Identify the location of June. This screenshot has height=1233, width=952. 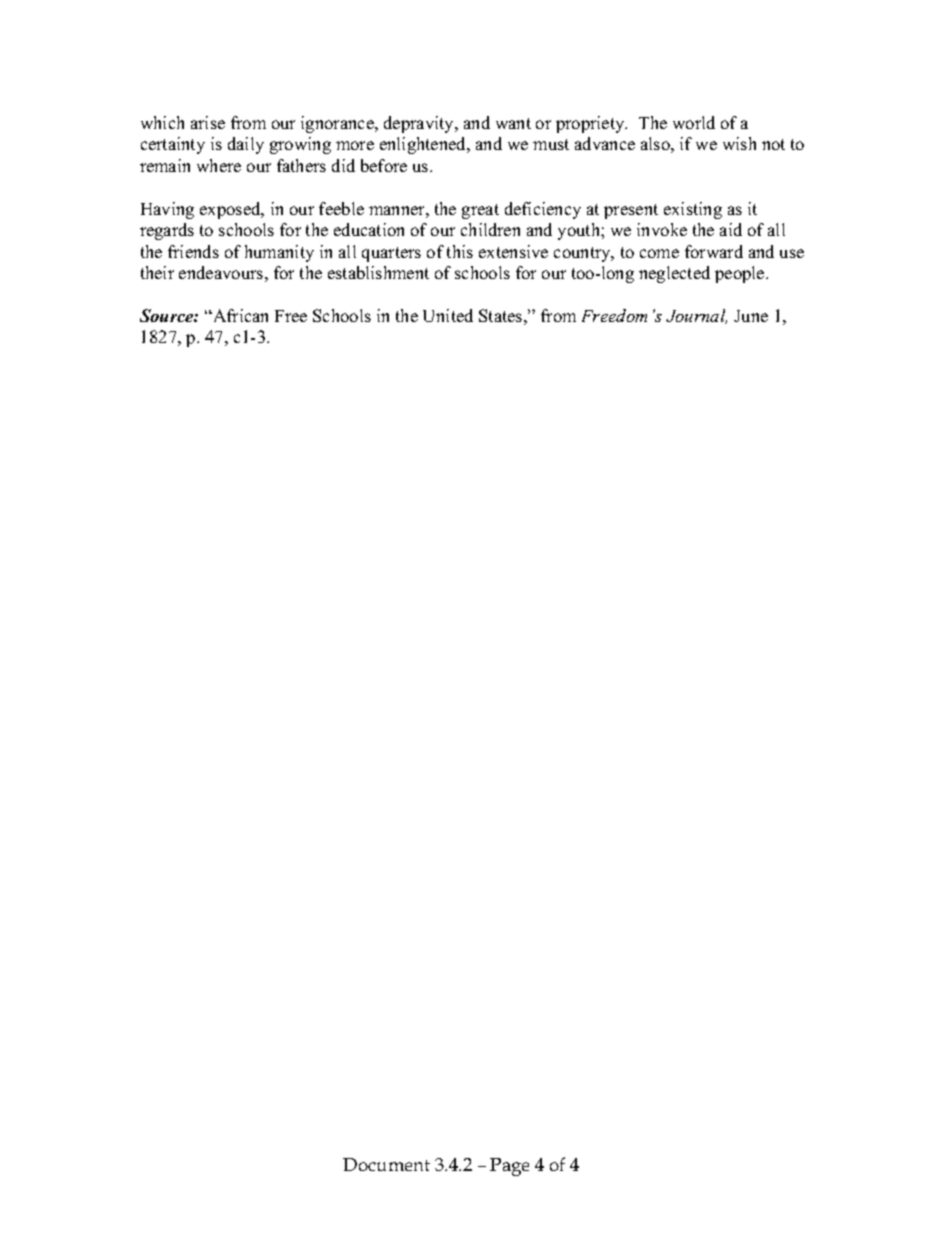
(751, 316).
